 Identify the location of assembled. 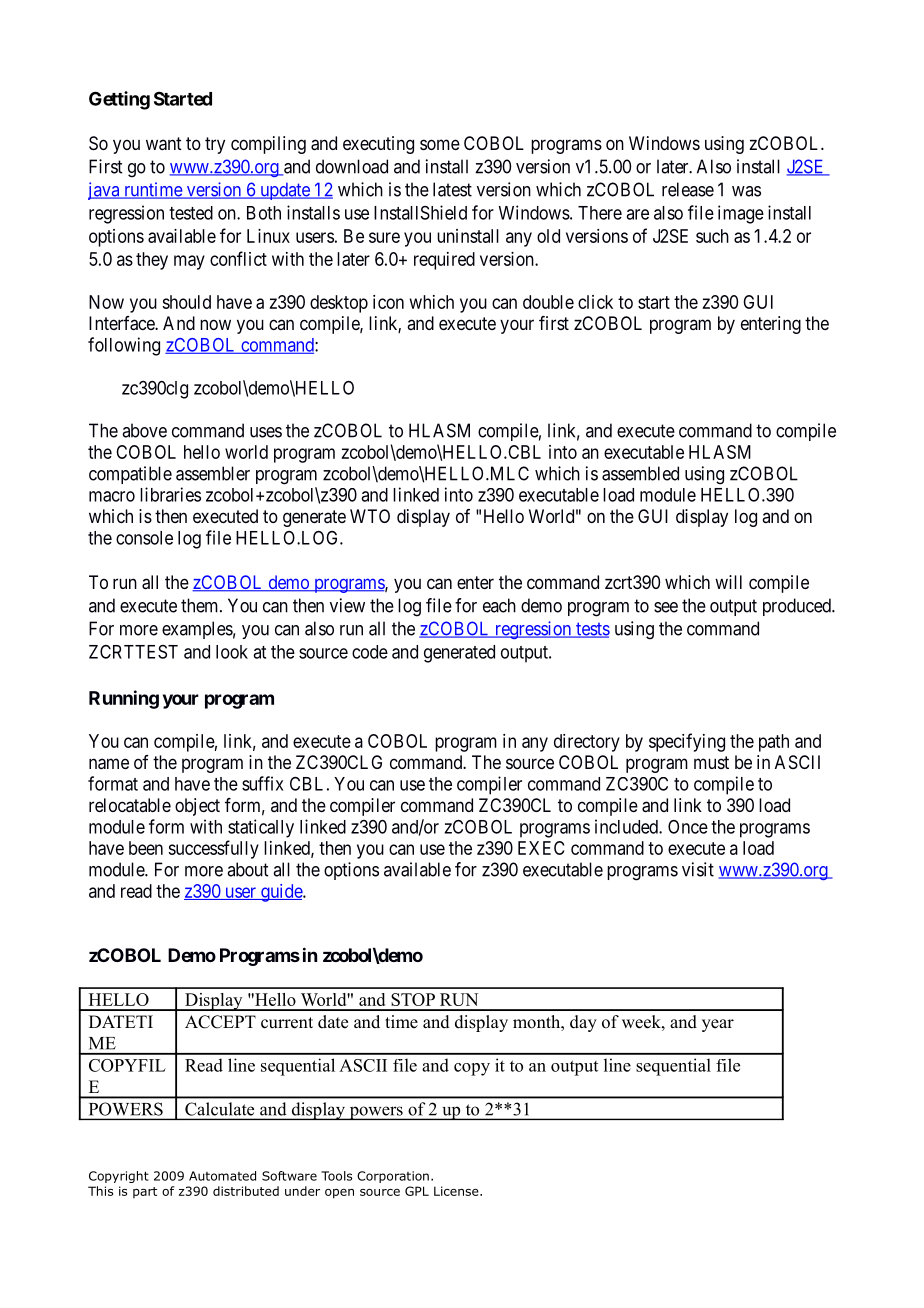
(640, 473).
